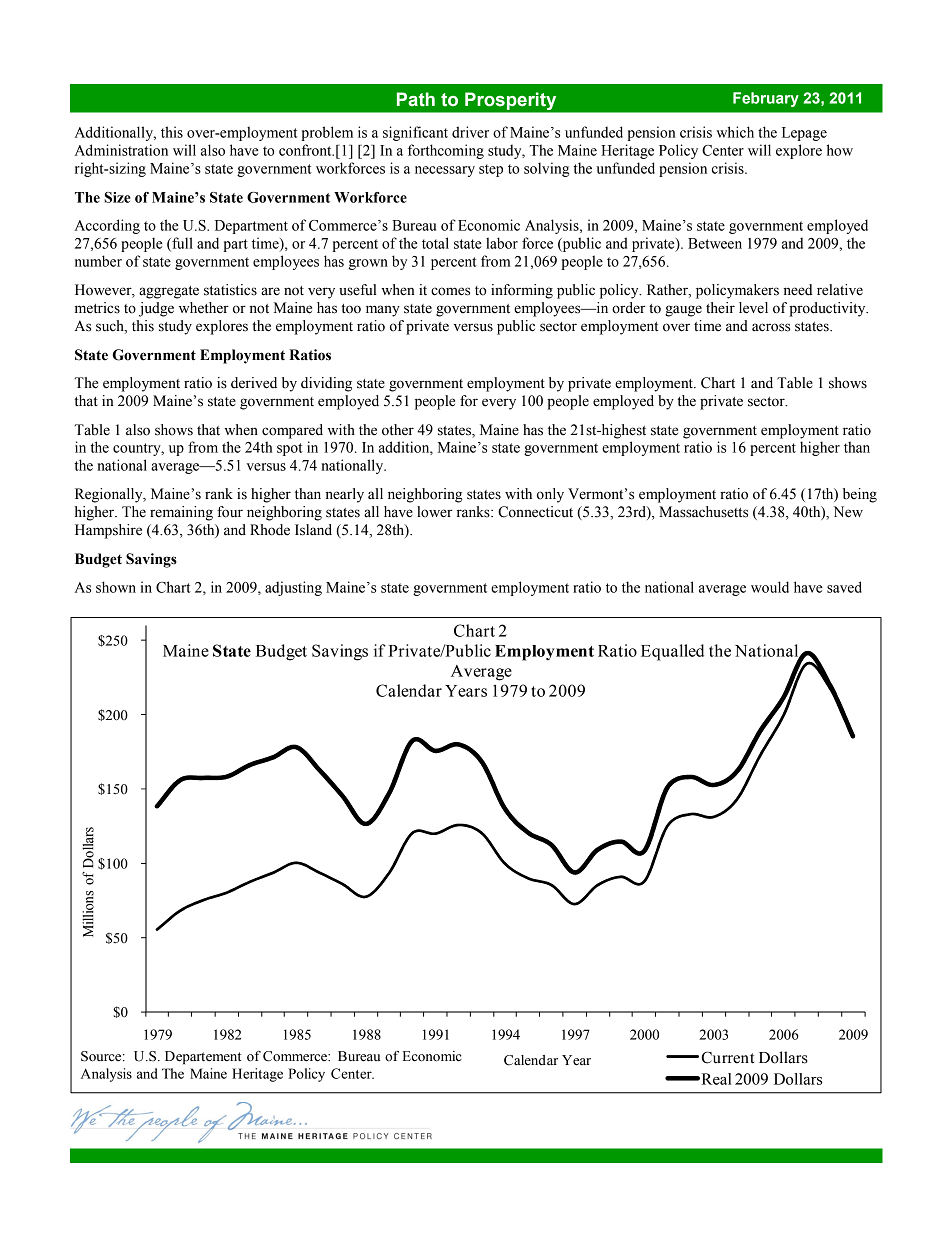 The image size is (952, 1233). What do you see at coordinates (293, 588) in the image?
I see `adjusting` at bounding box center [293, 588].
